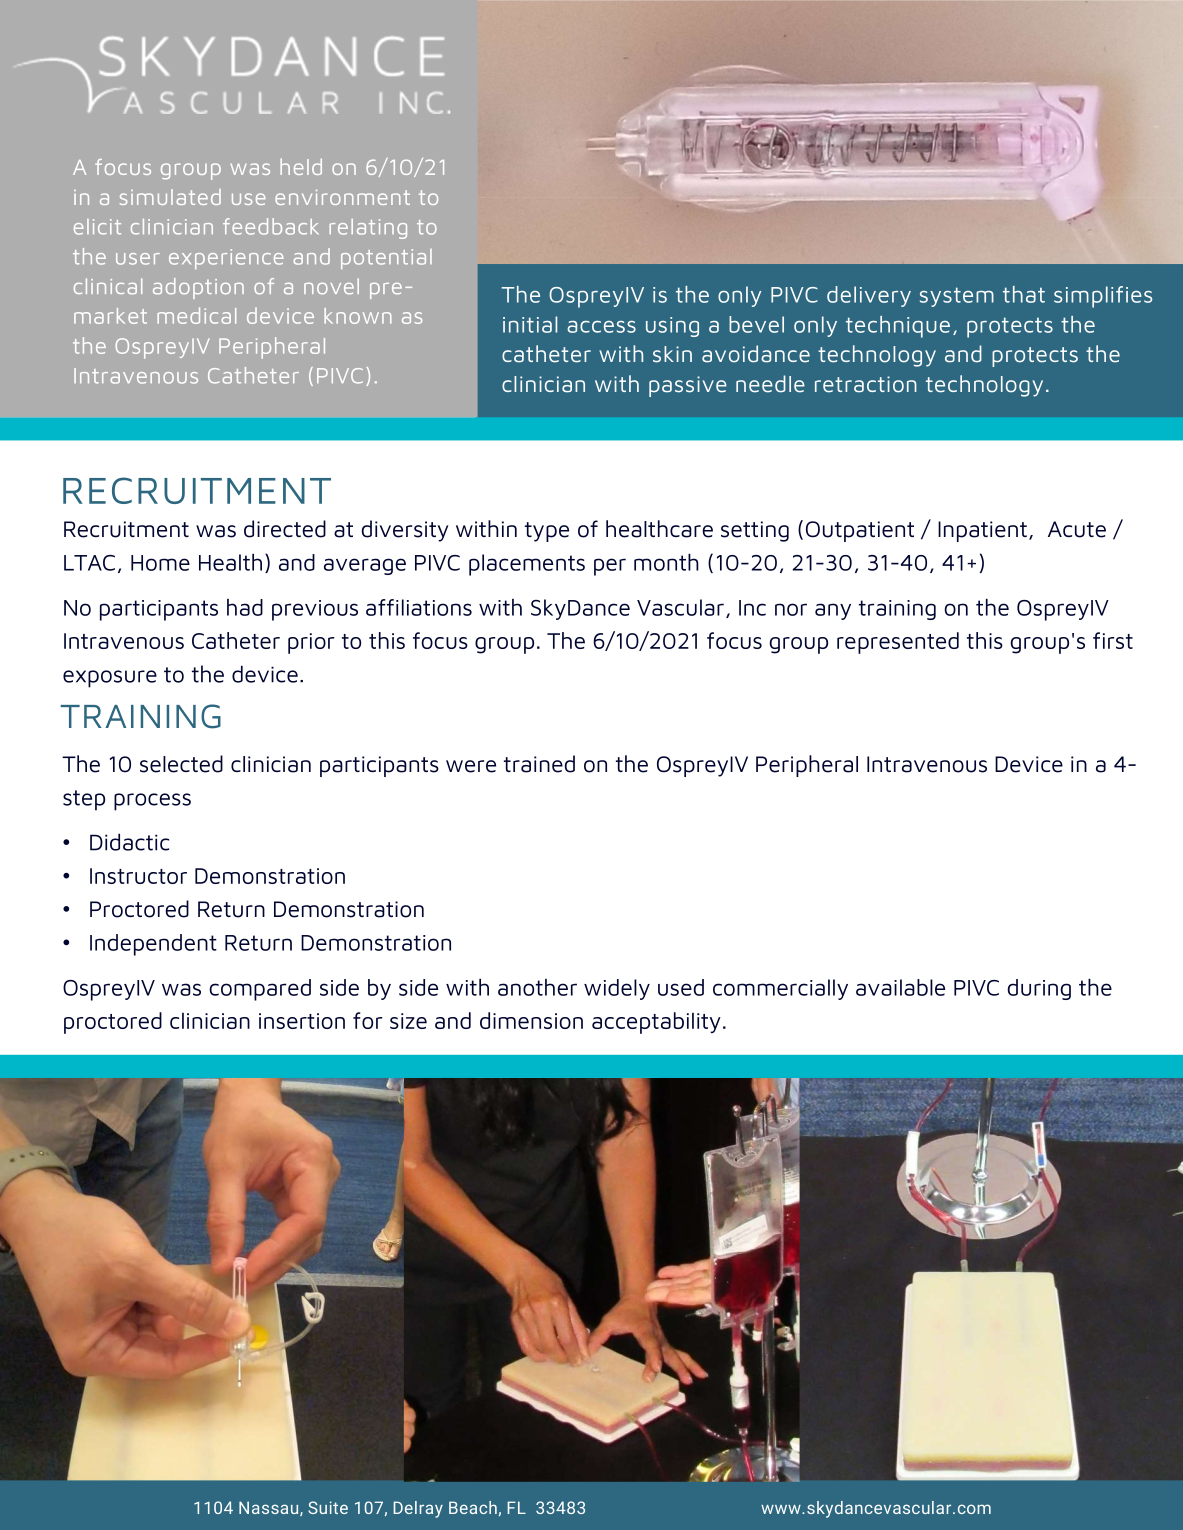 The height and width of the screenshot is (1530, 1183). Describe the element at coordinates (666, 562) in the screenshot. I see `month` at that location.
